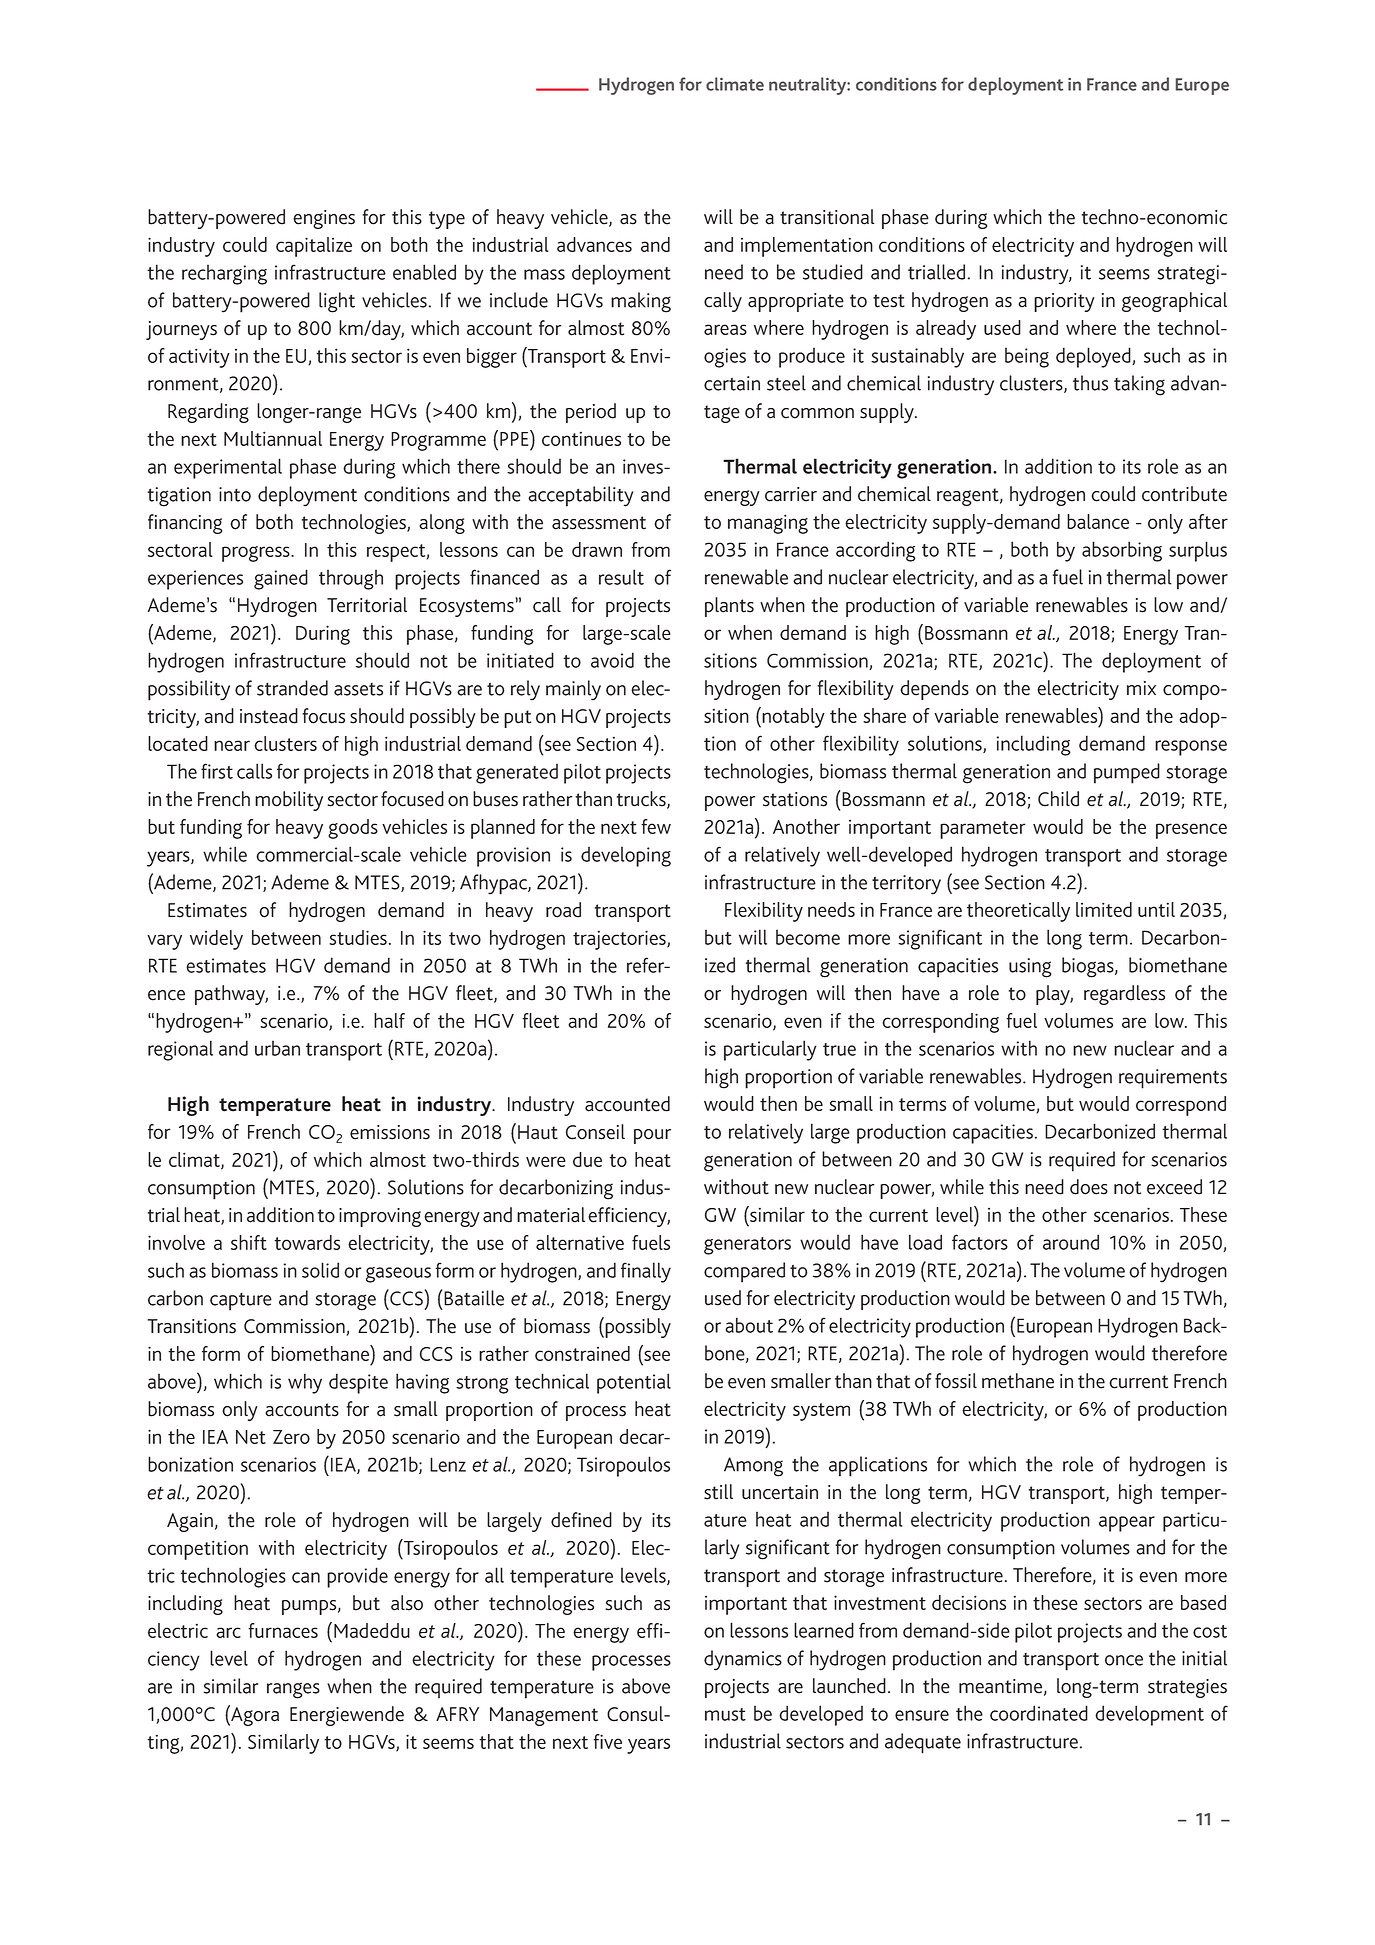  I want to click on trajectories, so click(620, 940).
